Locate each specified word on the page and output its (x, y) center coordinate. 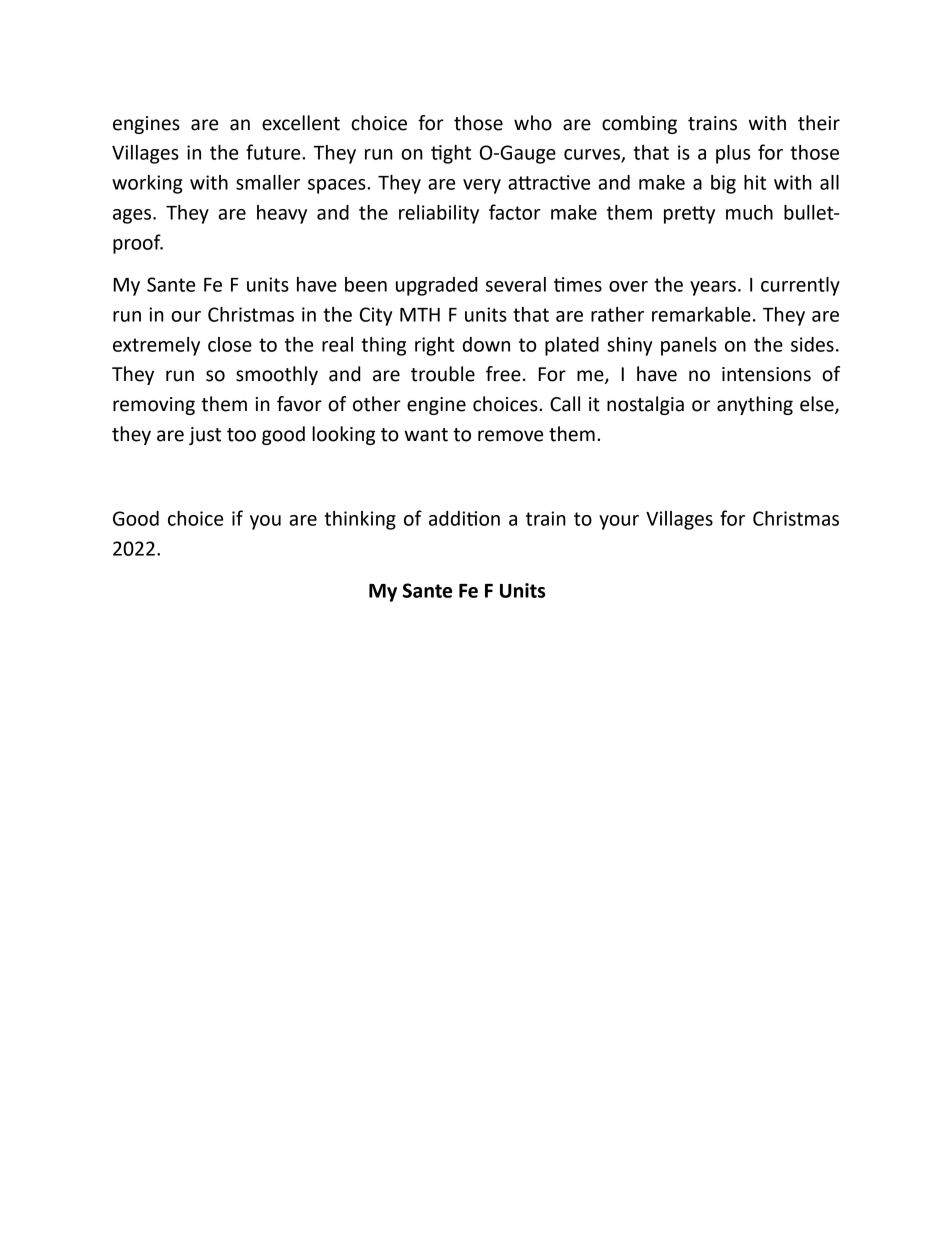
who (533, 123)
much (749, 212)
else (818, 405)
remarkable (701, 314)
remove (510, 436)
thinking (360, 520)
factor (514, 212)
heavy (282, 214)
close (230, 344)
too (241, 435)
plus (733, 154)
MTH (420, 315)
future (274, 152)
